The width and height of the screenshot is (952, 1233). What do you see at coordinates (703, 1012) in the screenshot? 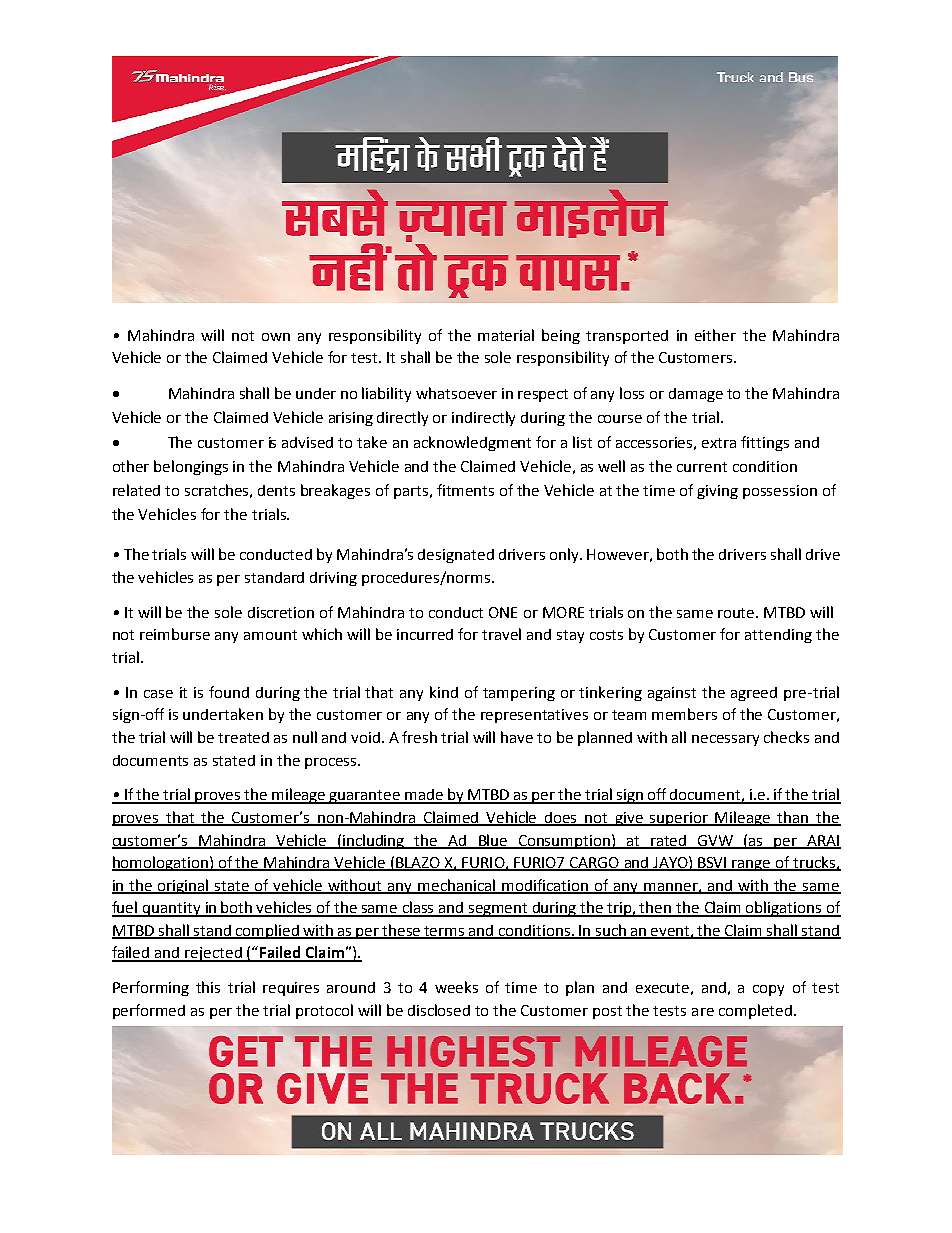
I see `are` at bounding box center [703, 1012].
